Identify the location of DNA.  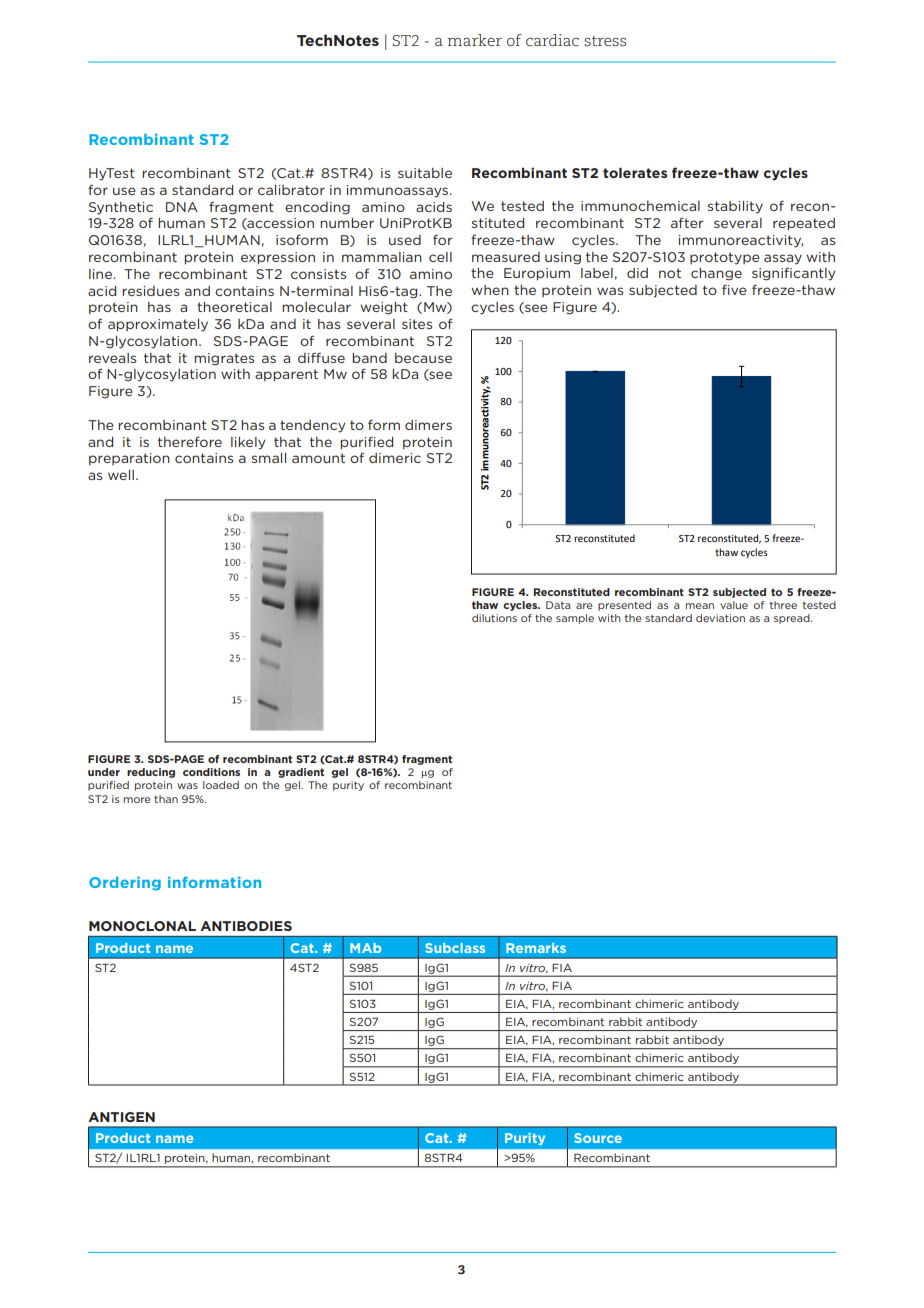
(182, 207).
